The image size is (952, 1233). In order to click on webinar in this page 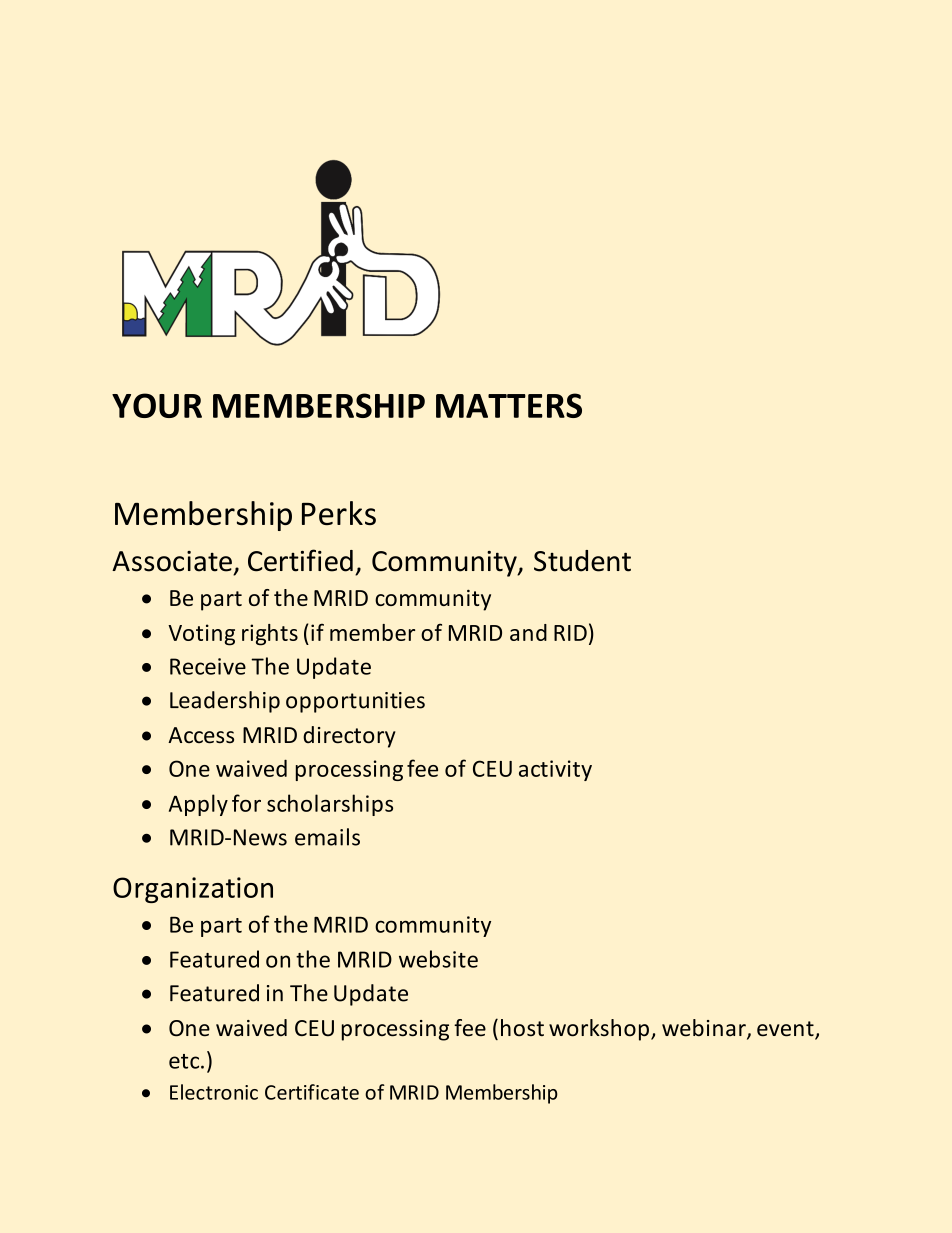, I will do `click(705, 1029)`.
